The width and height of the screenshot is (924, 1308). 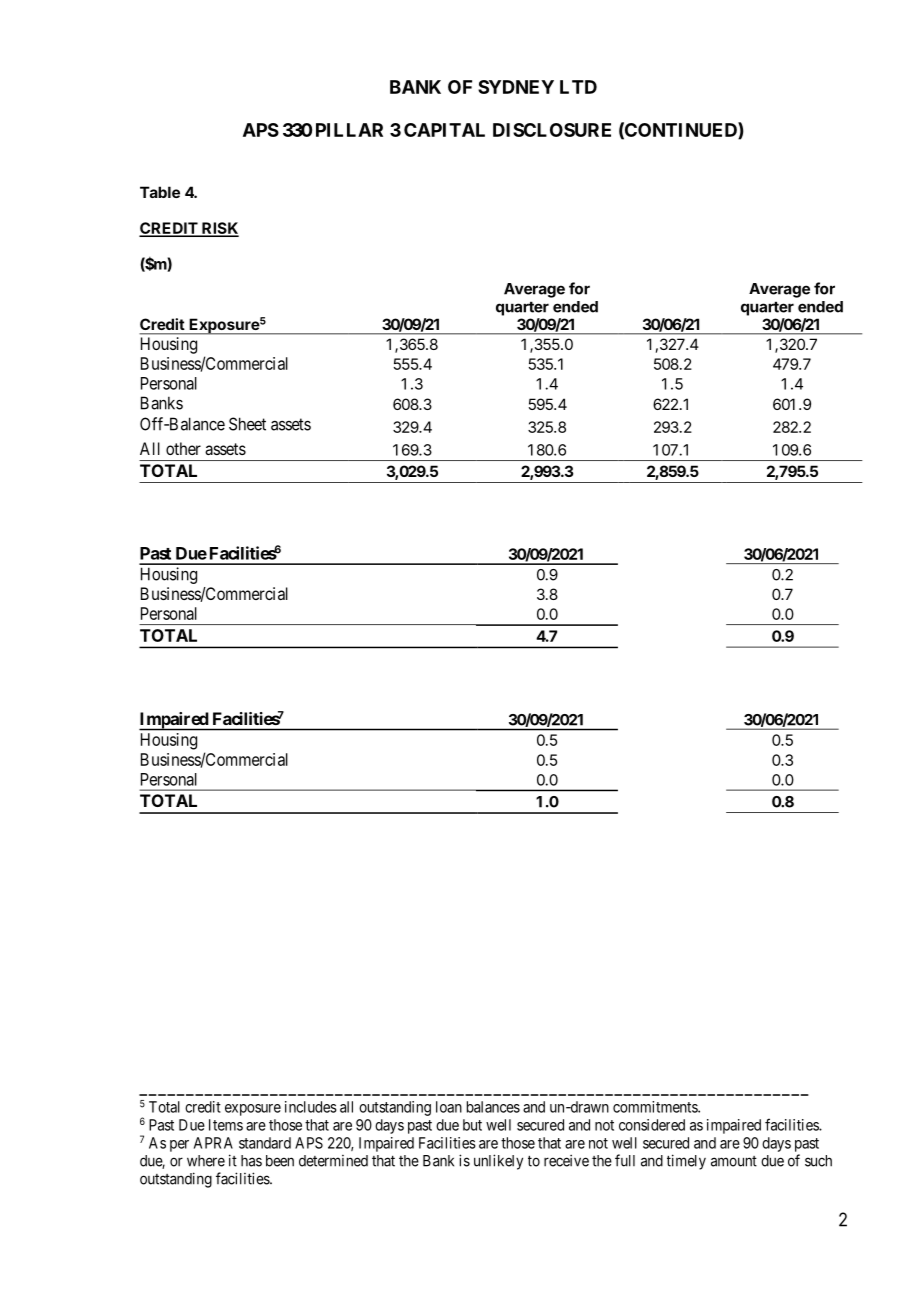 I want to click on DISCLOSURE, so click(x=552, y=130).
